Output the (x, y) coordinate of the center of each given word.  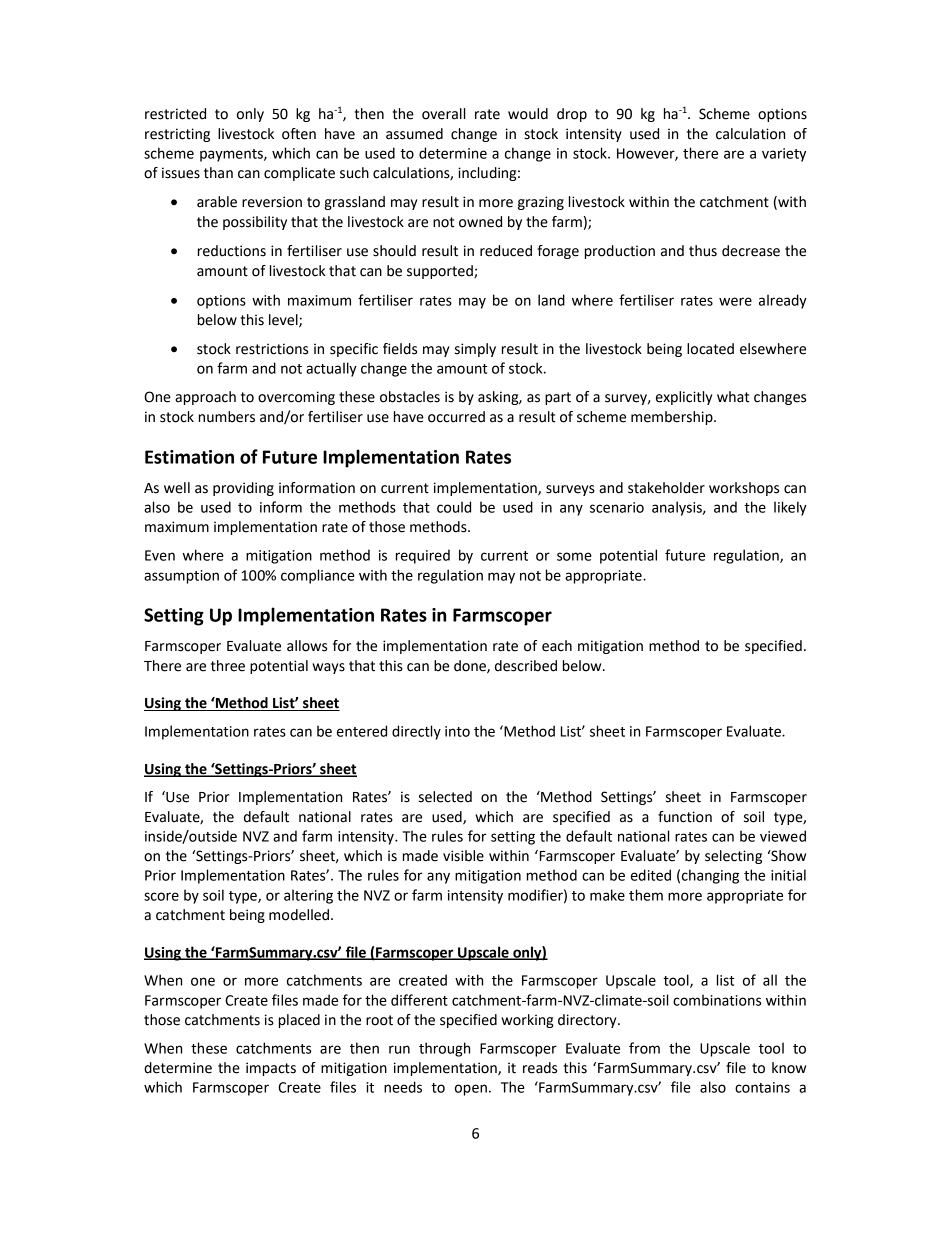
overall (443, 114)
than (218, 173)
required (423, 556)
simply (475, 350)
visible (463, 856)
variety (784, 155)
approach (205, 398)
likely (790, 508)
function (685, 817)
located (710, 349)
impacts (271, 1069)
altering (308, 896)
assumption (181, 577)
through (444, 1049)
